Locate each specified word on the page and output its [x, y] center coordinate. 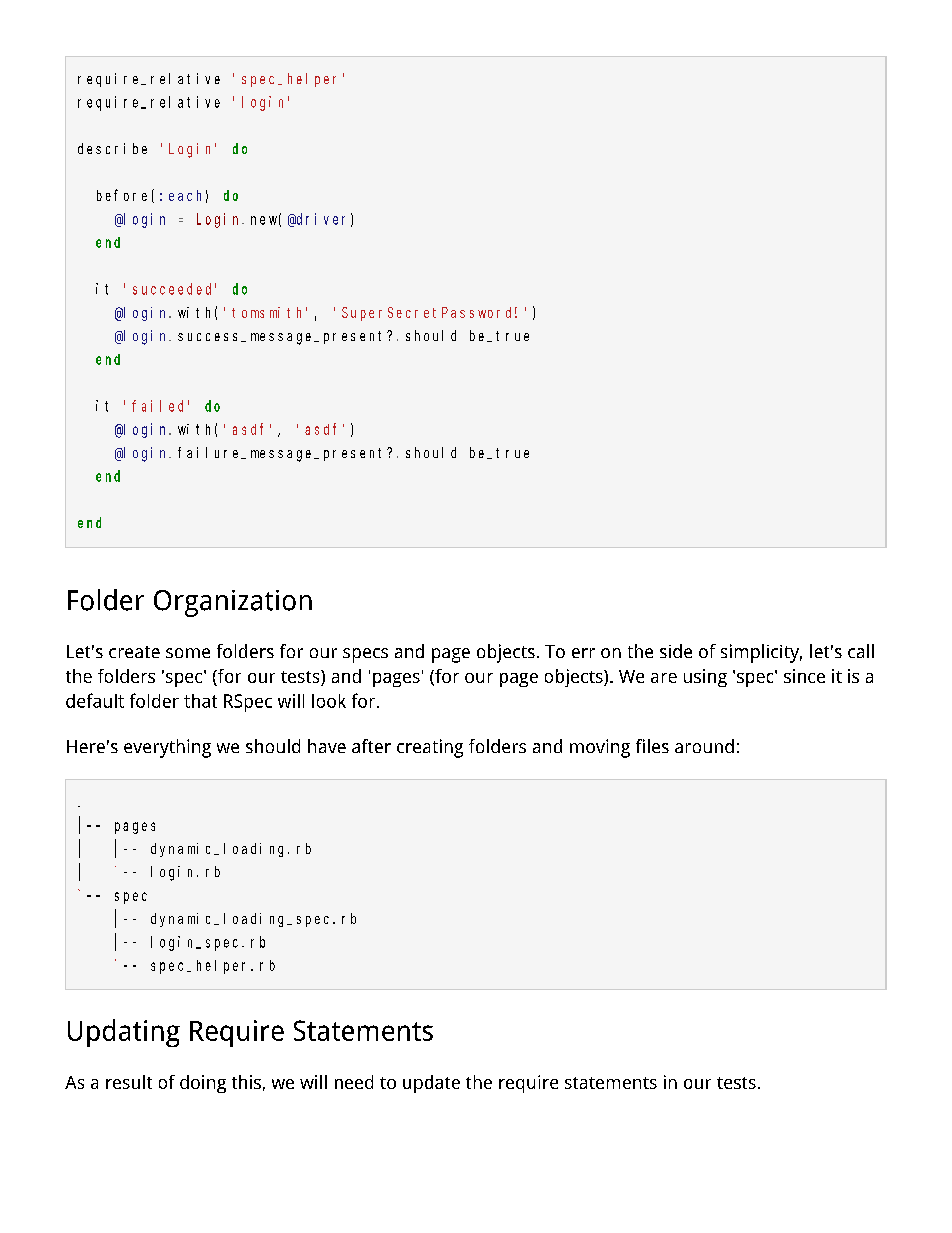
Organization [233, 603]
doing [203, 1084]
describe [112, 148]
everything [167, 748]
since [804, 676]
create [134, 652]
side [676, 651]
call [861, 651]
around [704, 746]
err [583, 653]
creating [430, 748]
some [188, 653]
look [329, 701]
